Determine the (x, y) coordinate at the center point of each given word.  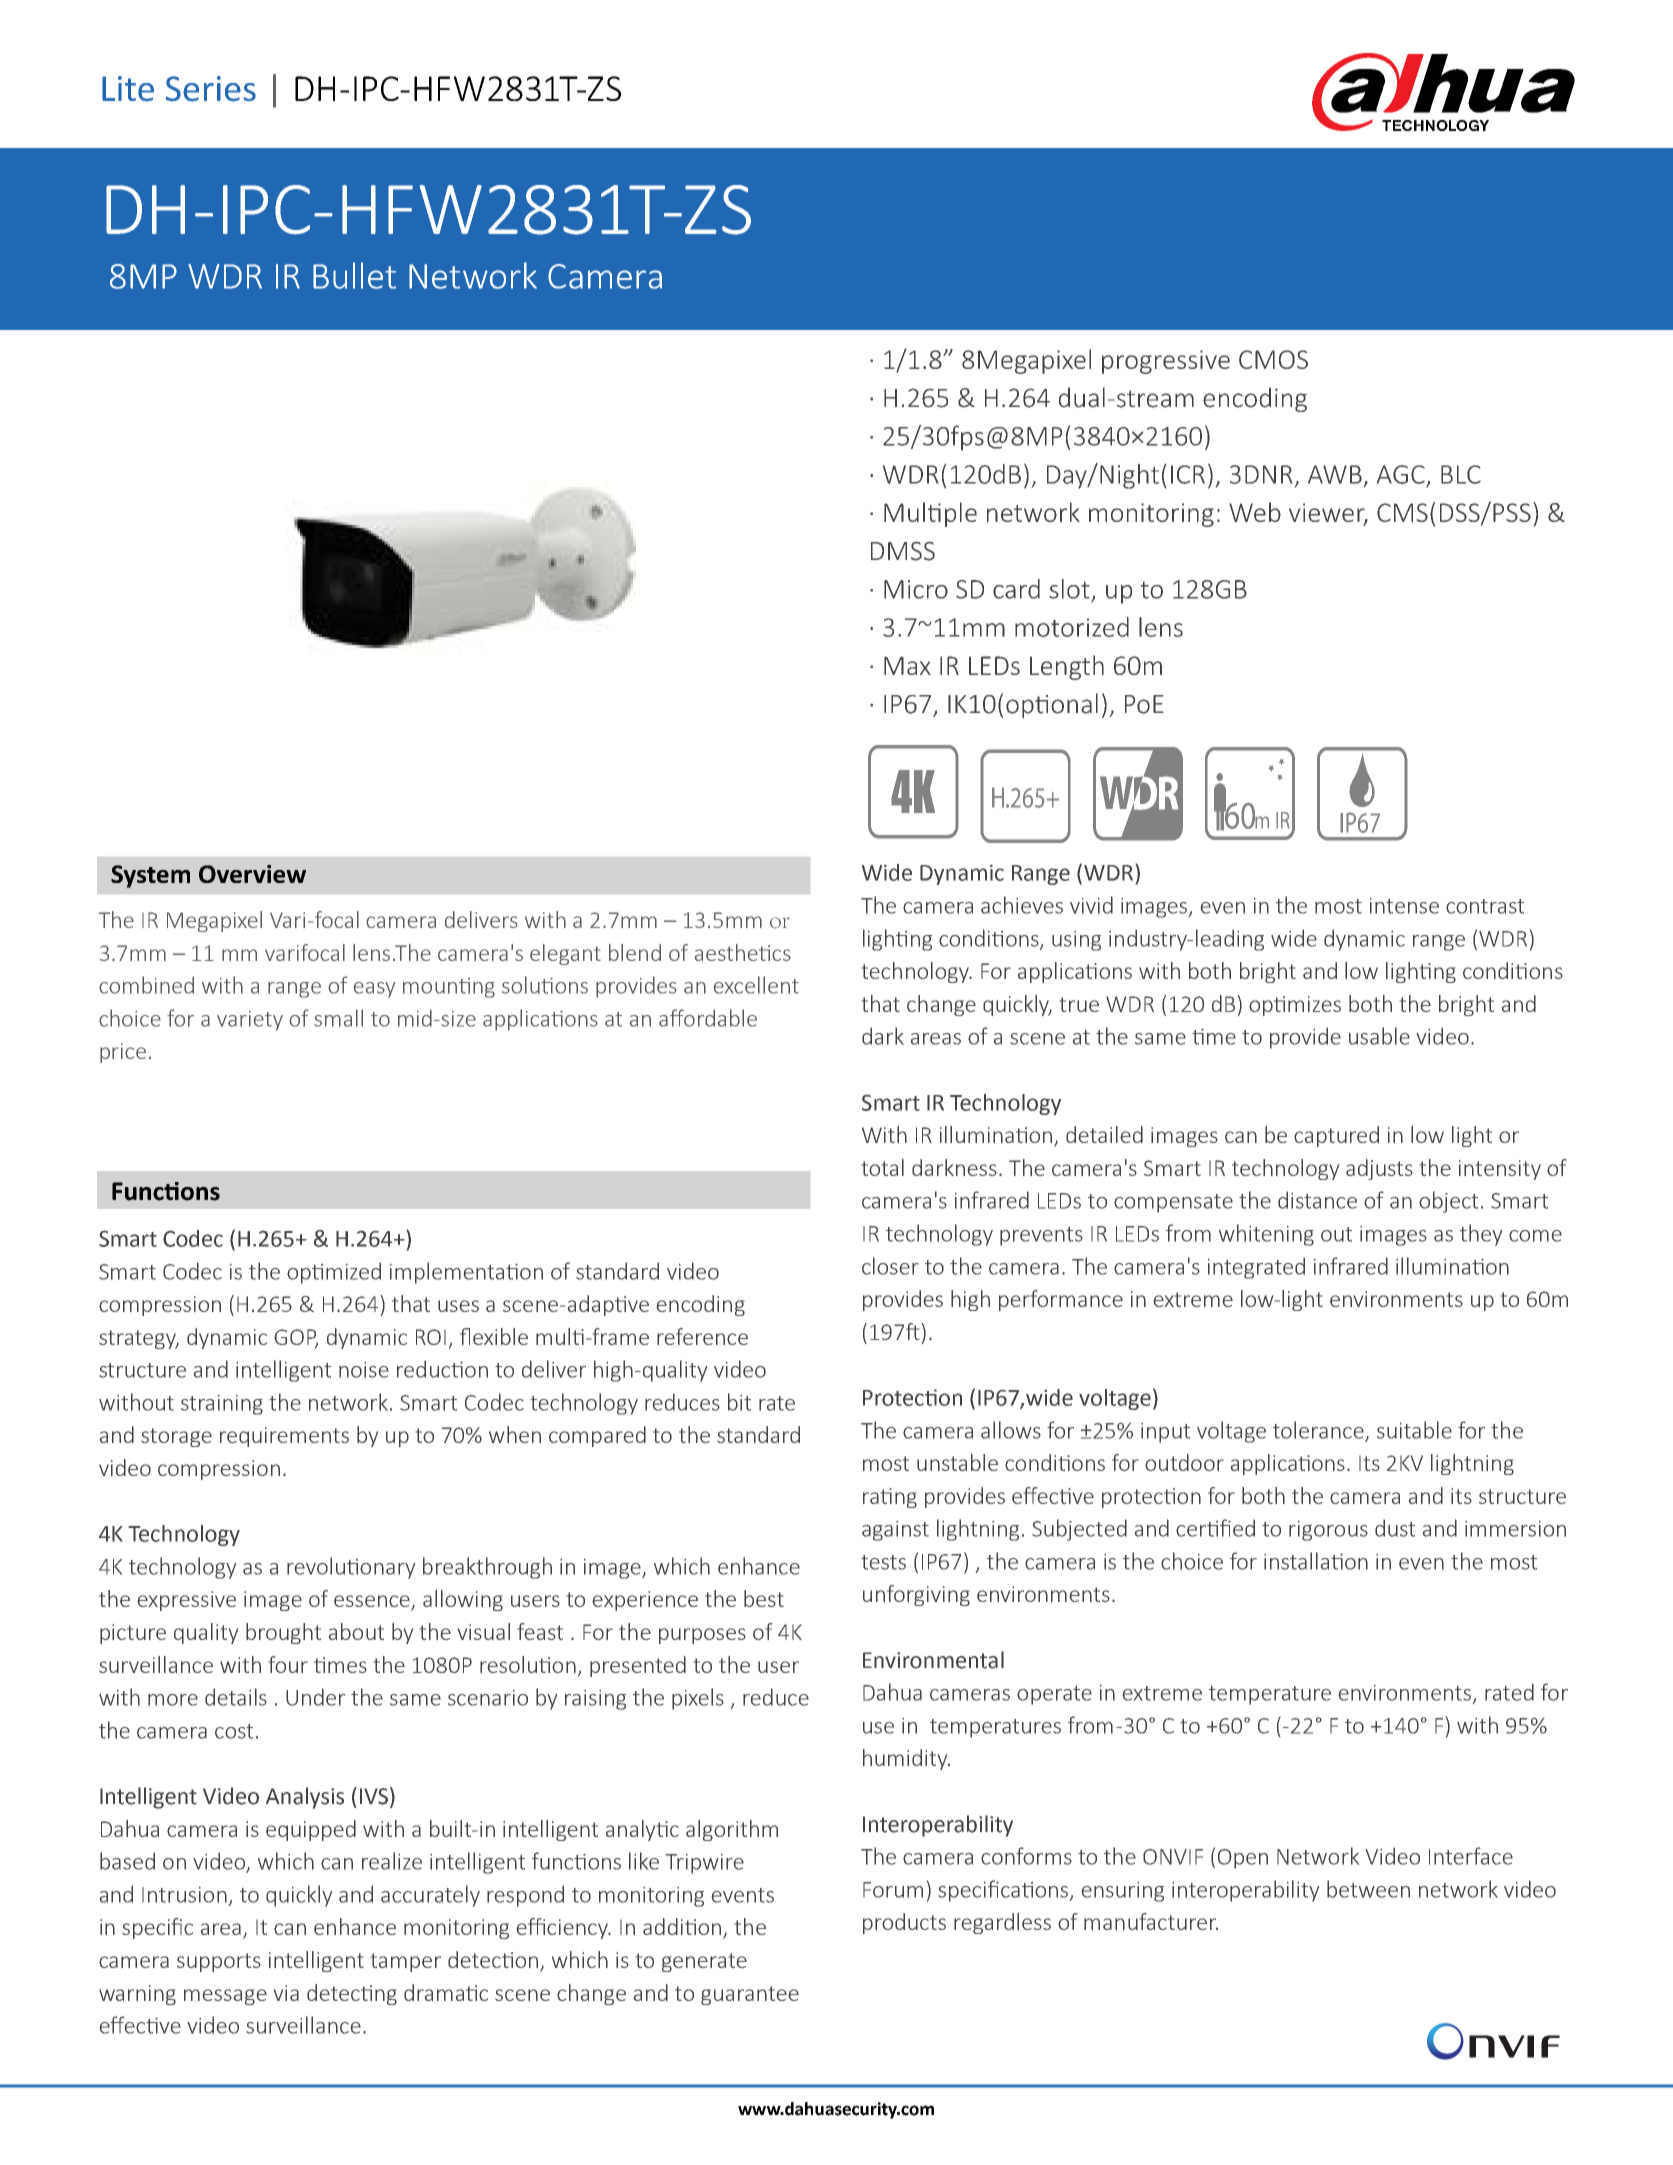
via (286, 1993)
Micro (916, 589)
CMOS (1273, 359)
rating (890, 1498)
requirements (284, 1437)
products (904, 1923)
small (338, 1018)
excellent (756, 985)
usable (1379, 1036)
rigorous (1328, 1531)
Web (1255, 512)
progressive (1166, 362)
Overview (252, 874)
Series (211, 89)
